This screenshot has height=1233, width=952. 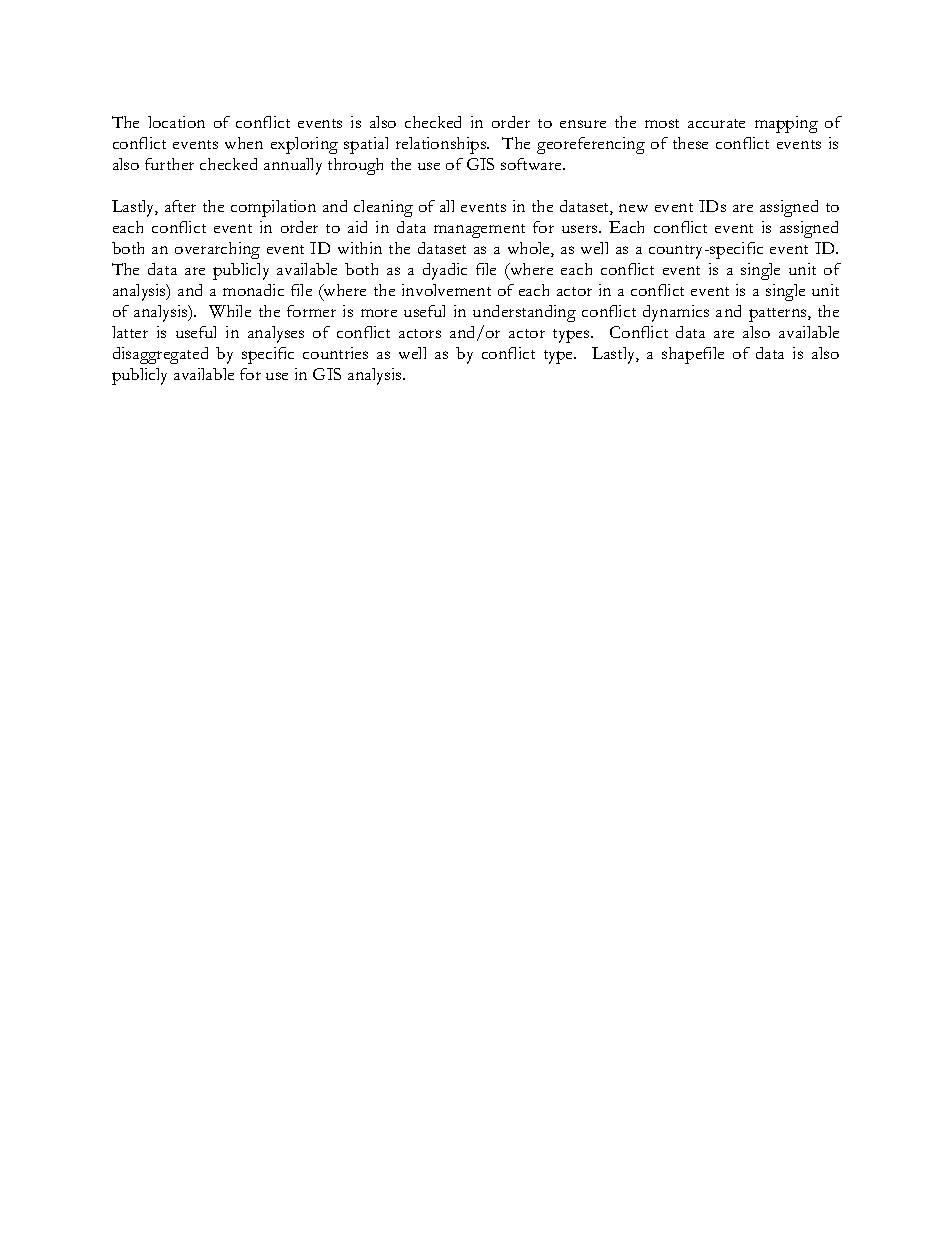 What do you see at coordinates (676, 313) in the screenshot?
I see `dynamics` at bounding box center [676, 313].
